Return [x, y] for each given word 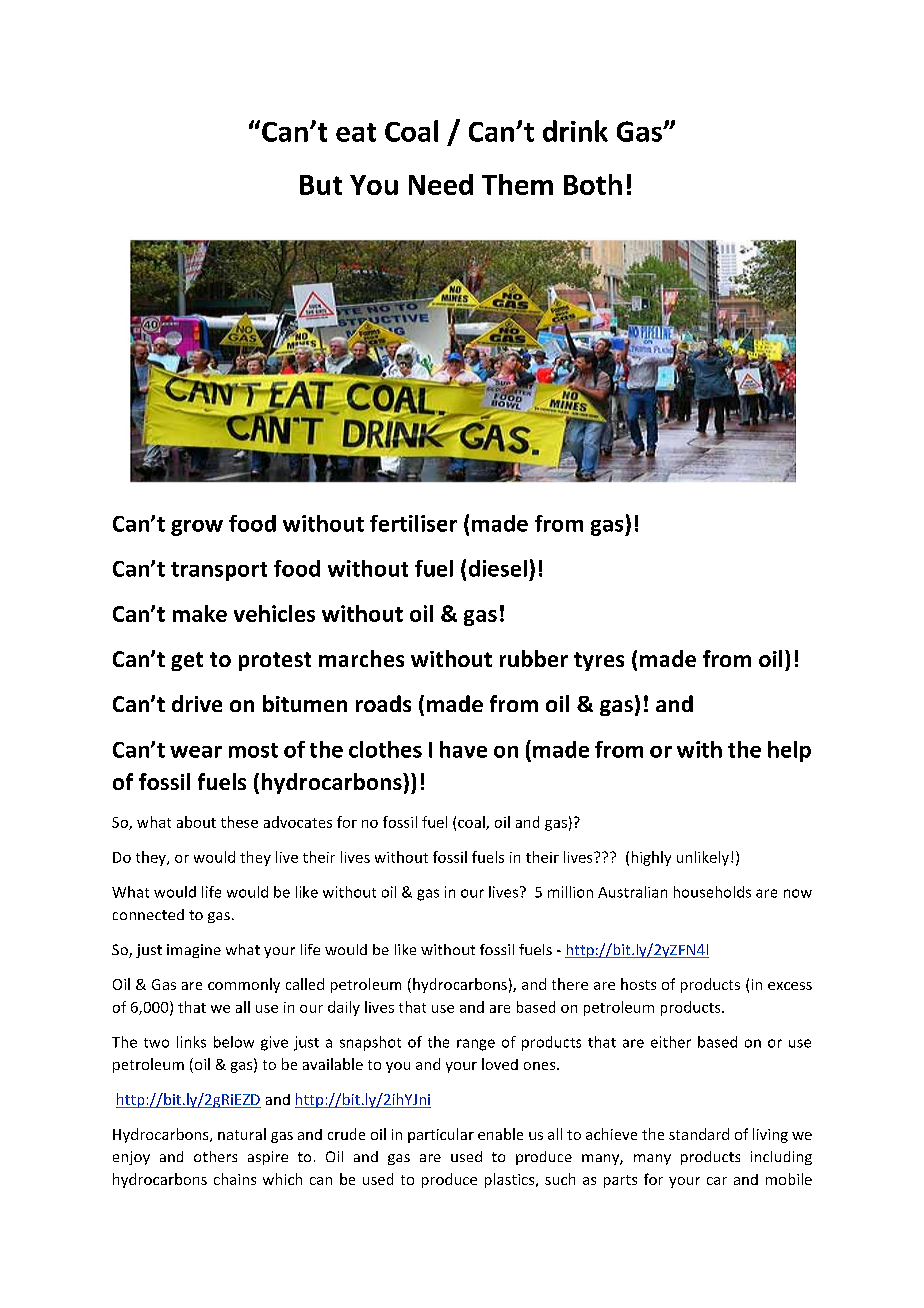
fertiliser [413, 523]
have [463, 749]
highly [651, 858]
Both [593, 184]
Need [441, 184]
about [196, 822]
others [215, 1156]
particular [441, 1135]
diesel [498, 568]
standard [699, 1134]
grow [197, 528]
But [321, 185]
